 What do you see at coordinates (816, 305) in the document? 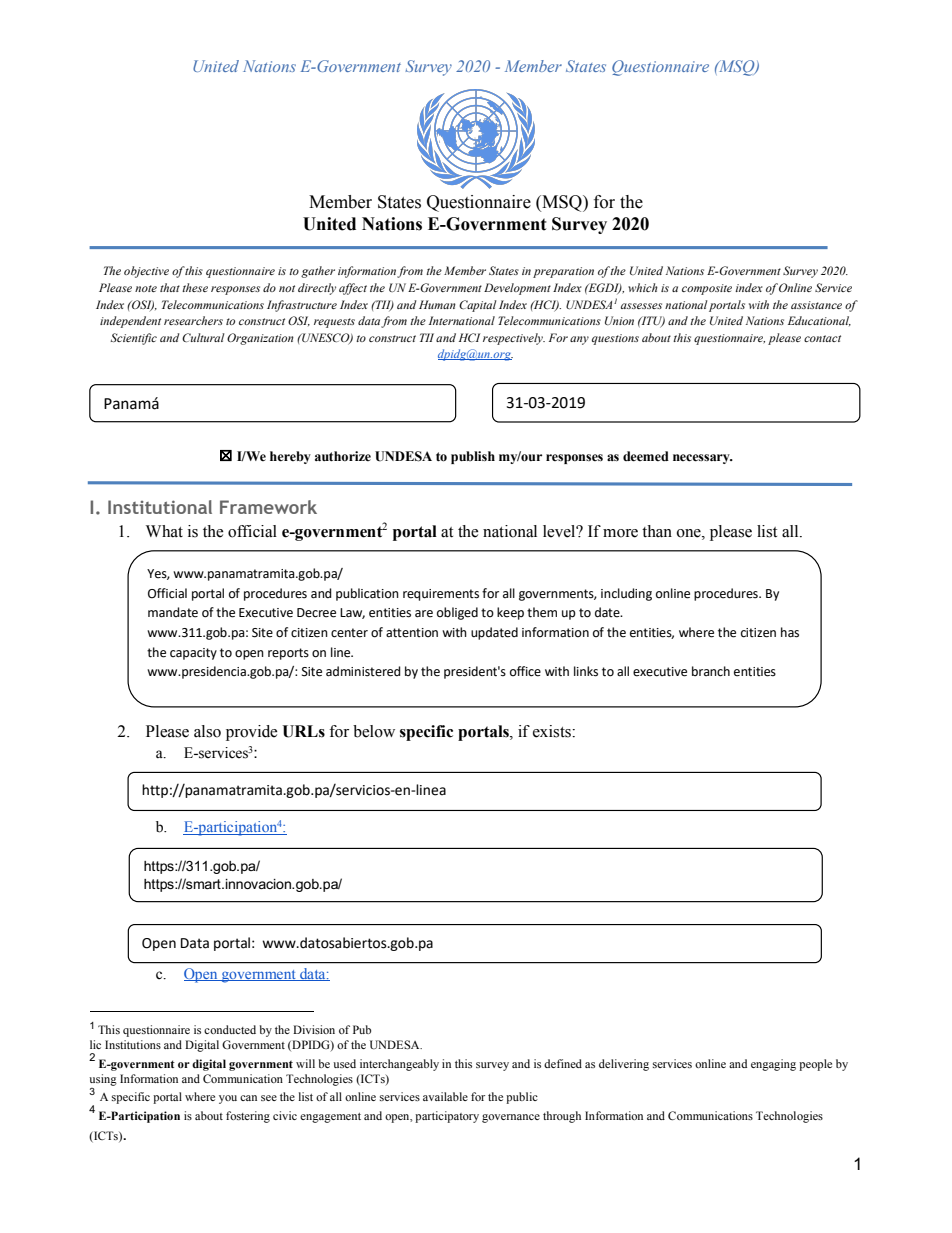
I see `assistance` at bounding box center [816, 305].
